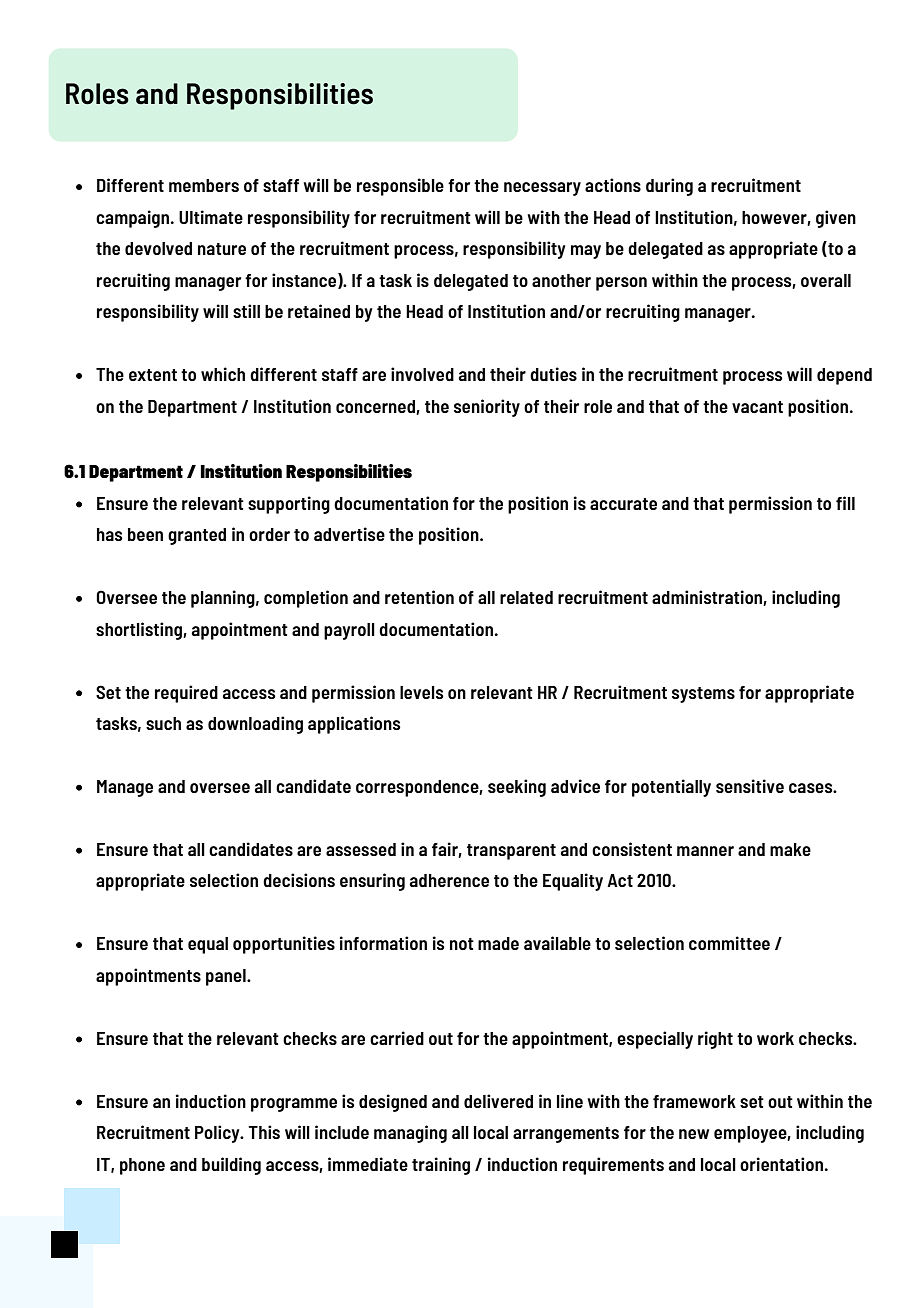 The width and height of the page is (924, 1308). I want to click on levels, so click(422, 692).
